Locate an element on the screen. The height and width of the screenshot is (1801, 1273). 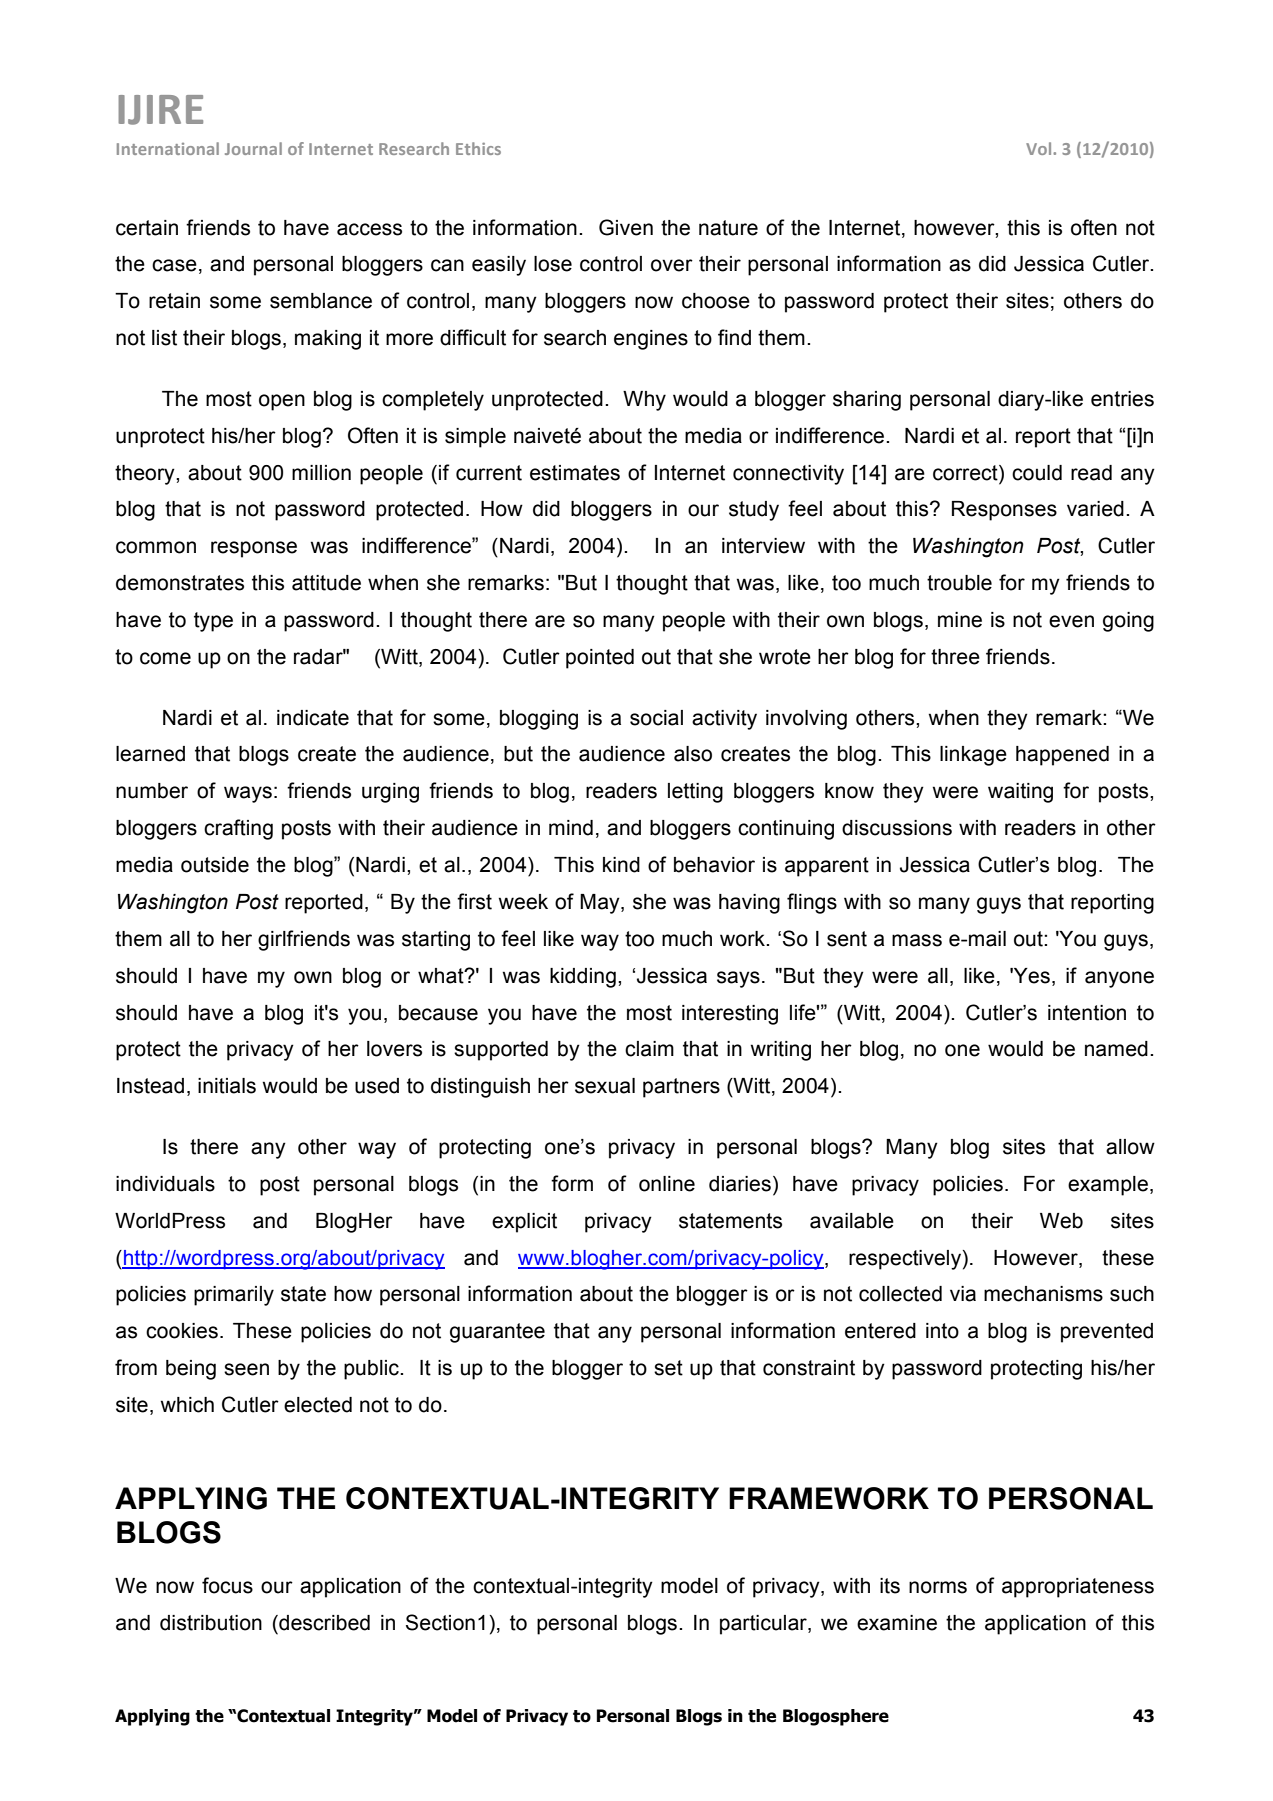
semblance is located at coordinates (321, 301).
